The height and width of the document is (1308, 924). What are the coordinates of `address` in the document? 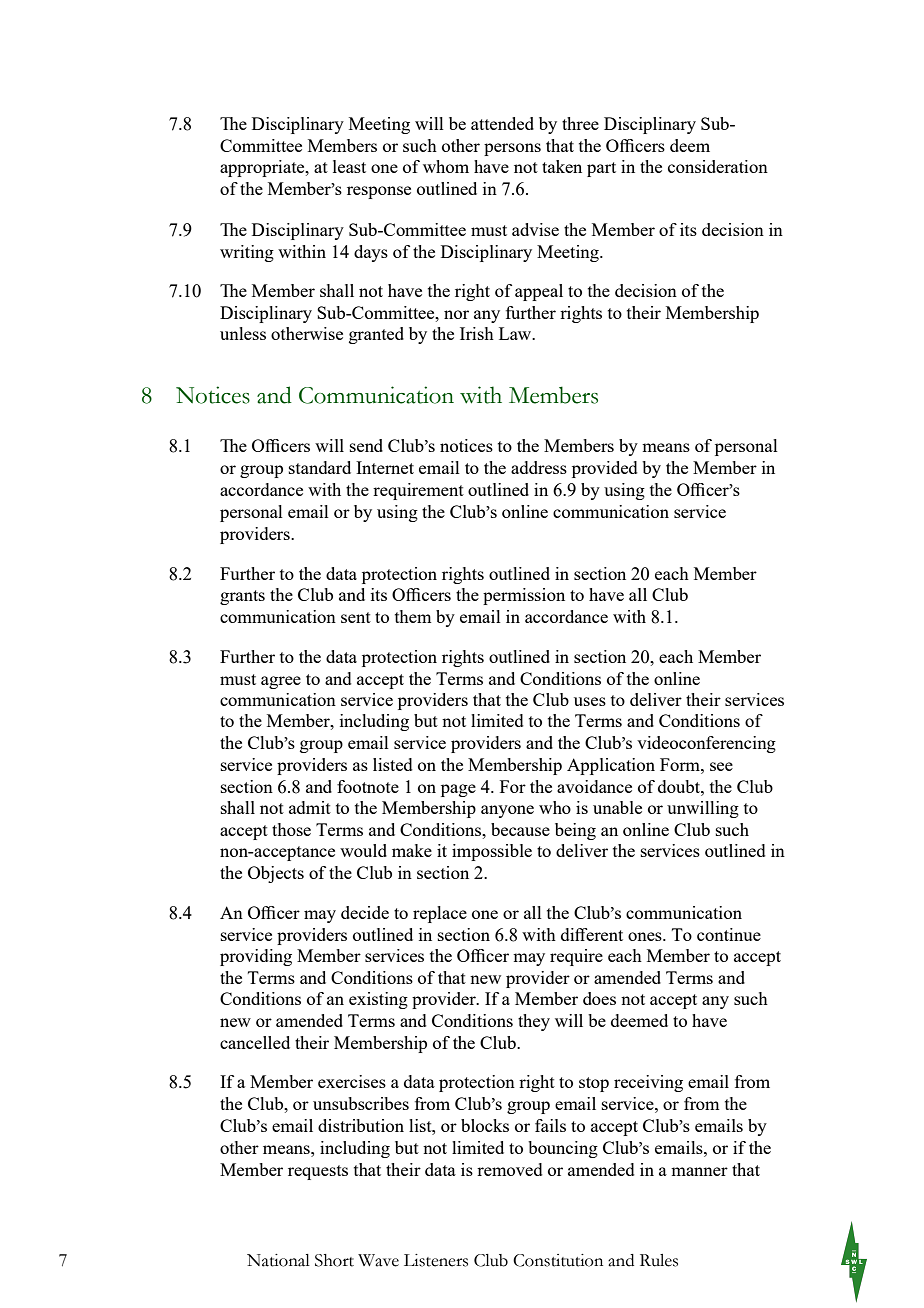 It's located at (539, 467).
